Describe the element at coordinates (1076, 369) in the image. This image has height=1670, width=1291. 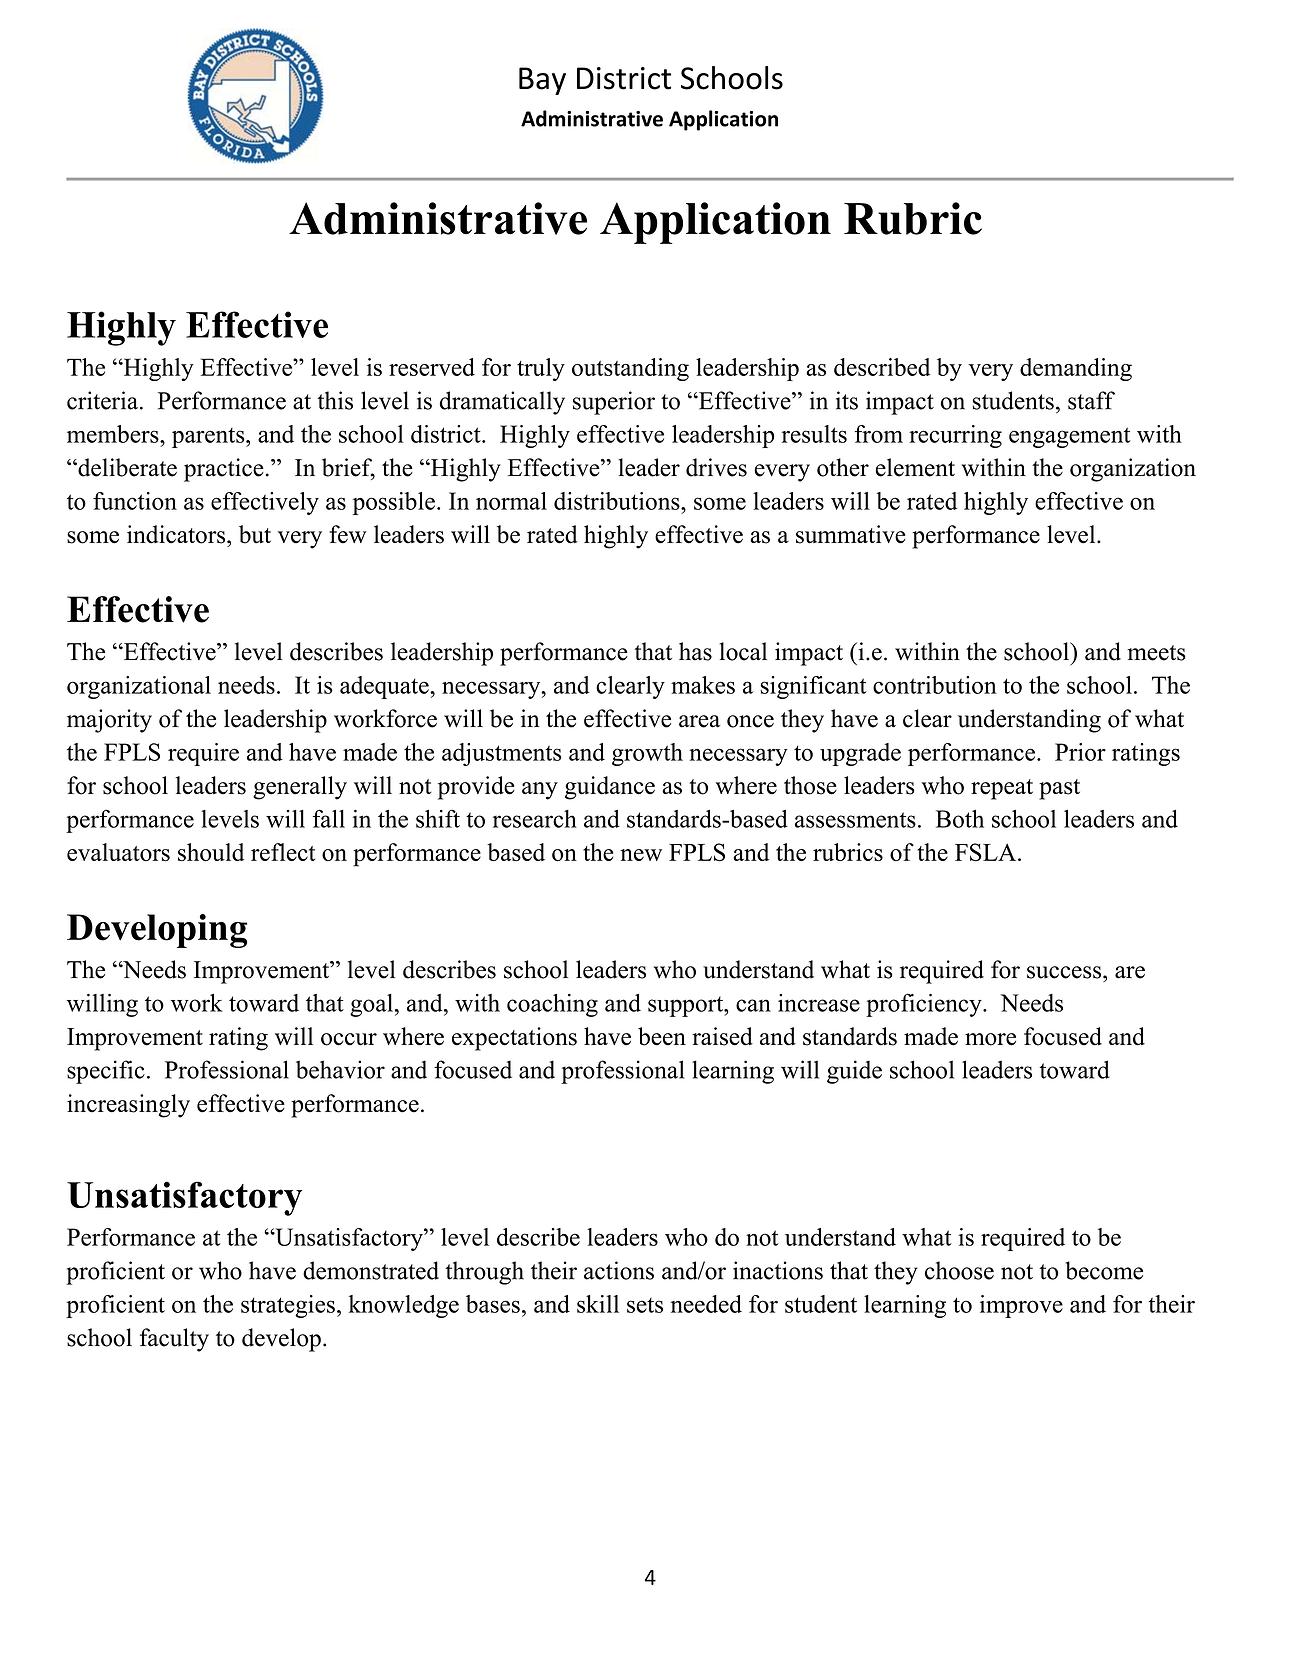
I see `demanding` at that location.
